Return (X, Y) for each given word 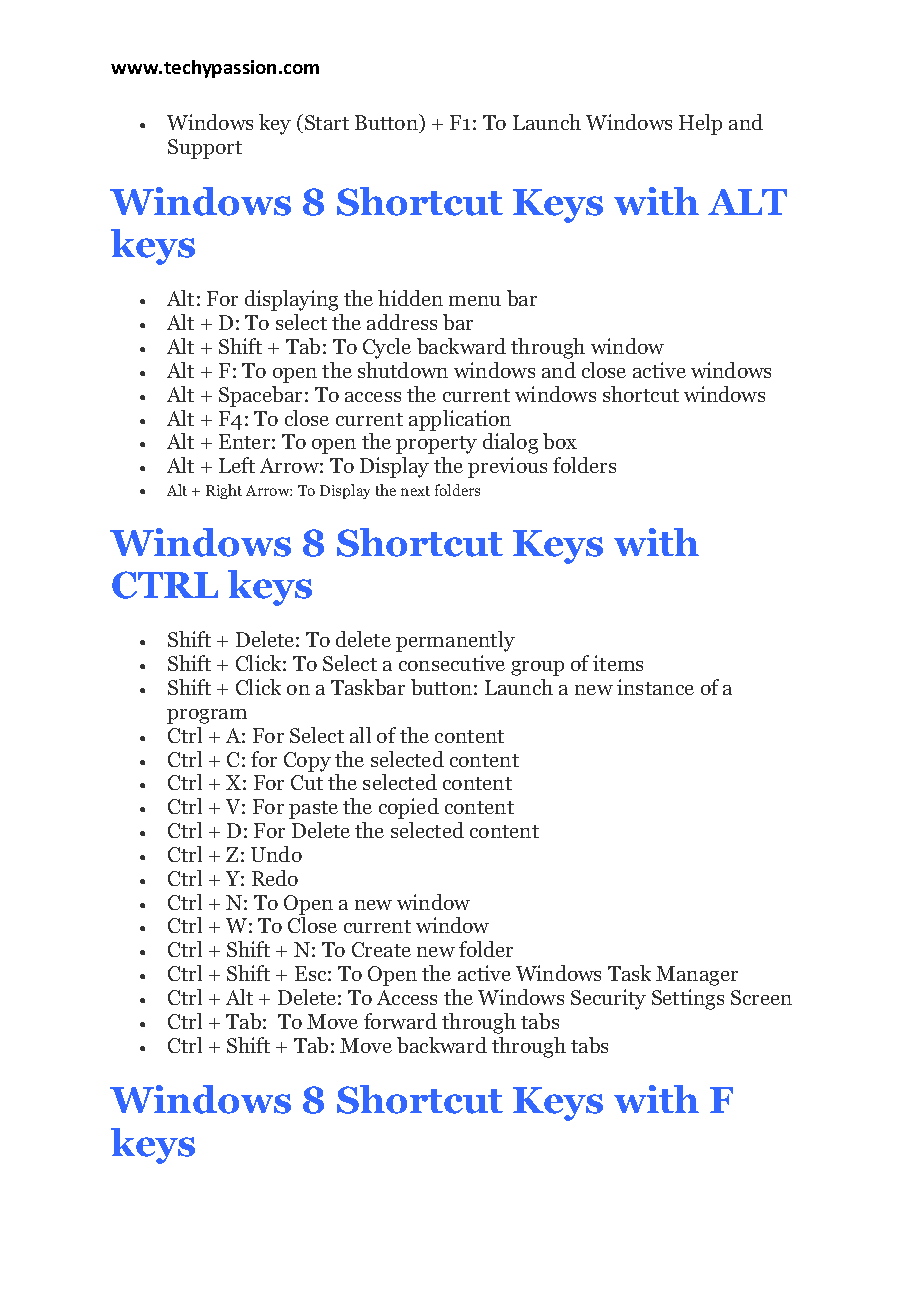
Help (700, 124)
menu (475, 301)
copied (409, 808)
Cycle (387, 348)
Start (327, 122)
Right (224, 491)
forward (400, 1021)
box (560, 441)
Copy (307, 762)
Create (381, 949)
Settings (688, 999)
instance (655, 687)
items (618, 663)
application (460, 420)
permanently (455, 641)
